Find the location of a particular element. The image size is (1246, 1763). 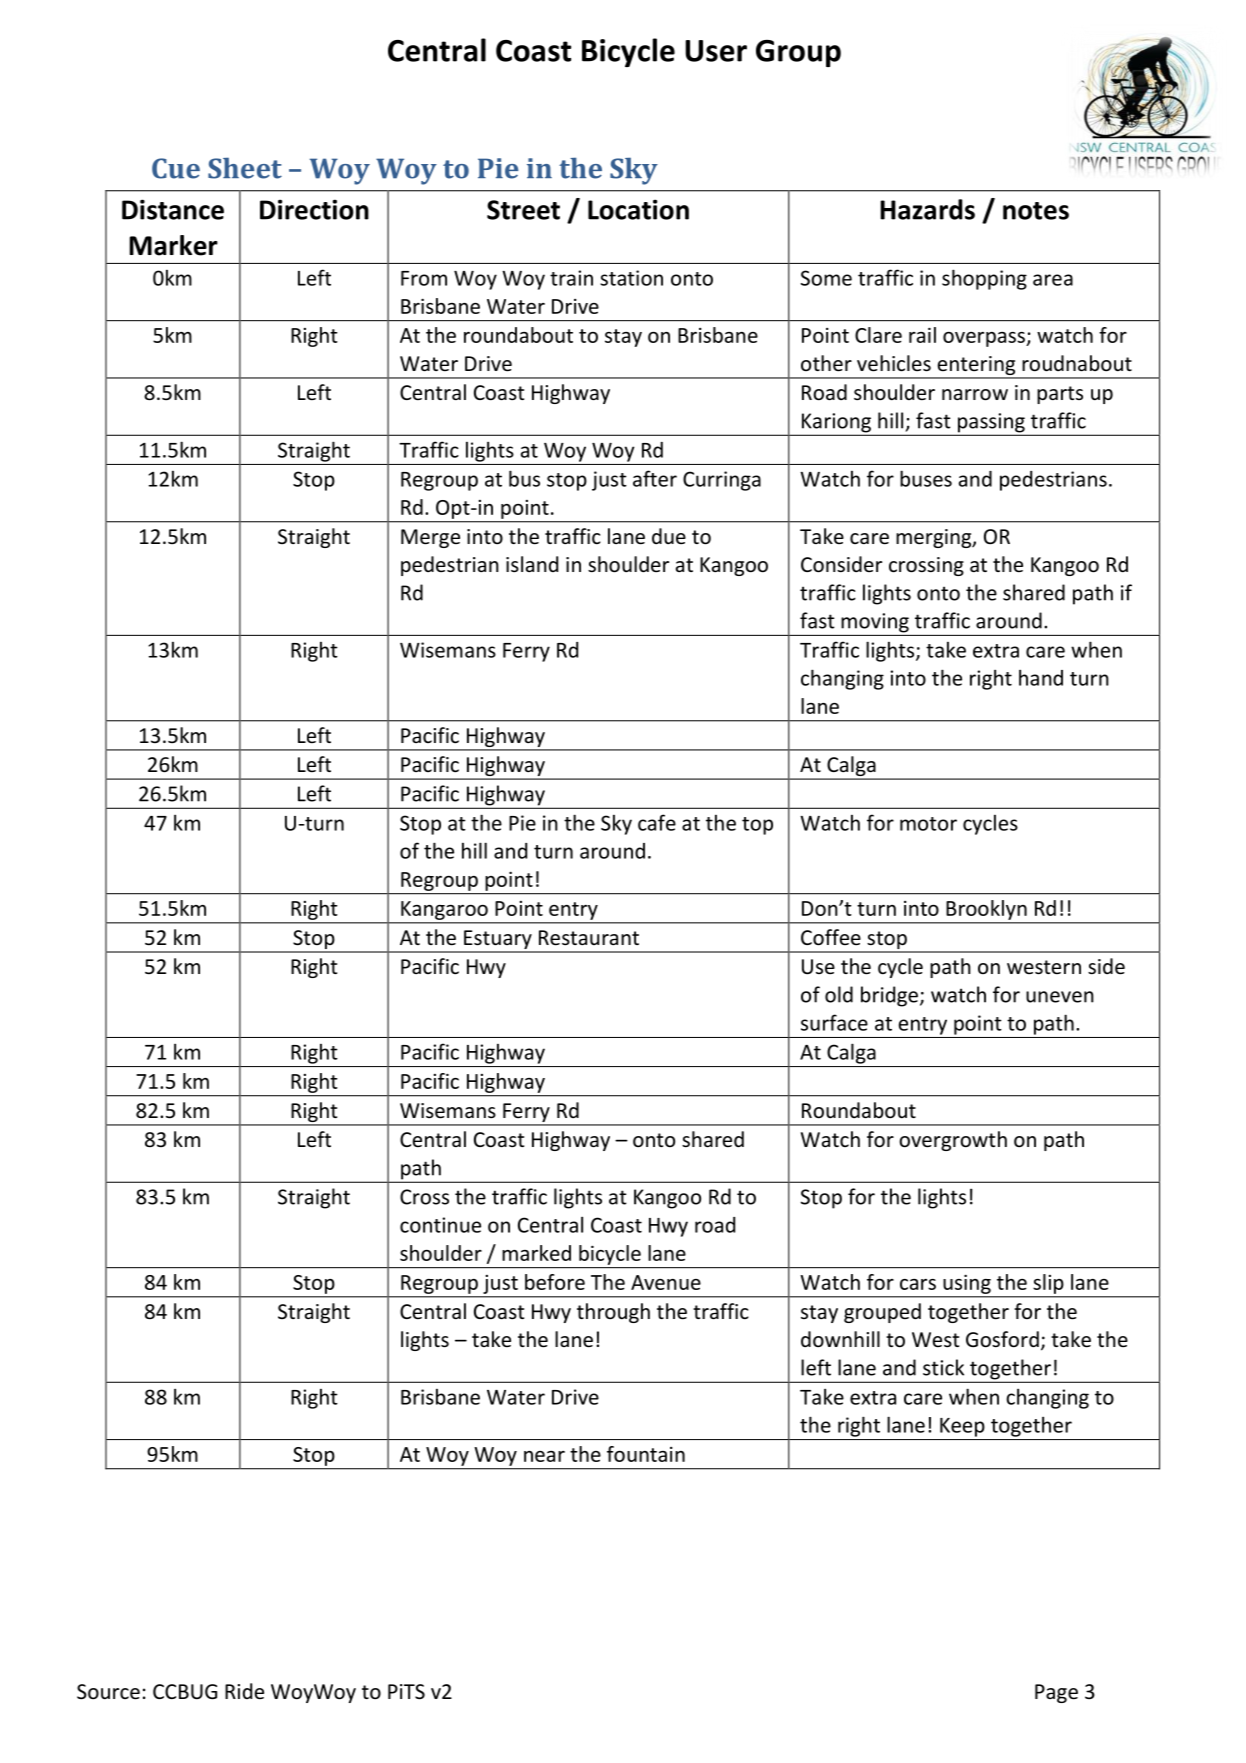

Sheet is located at coordinates (245, 168).
